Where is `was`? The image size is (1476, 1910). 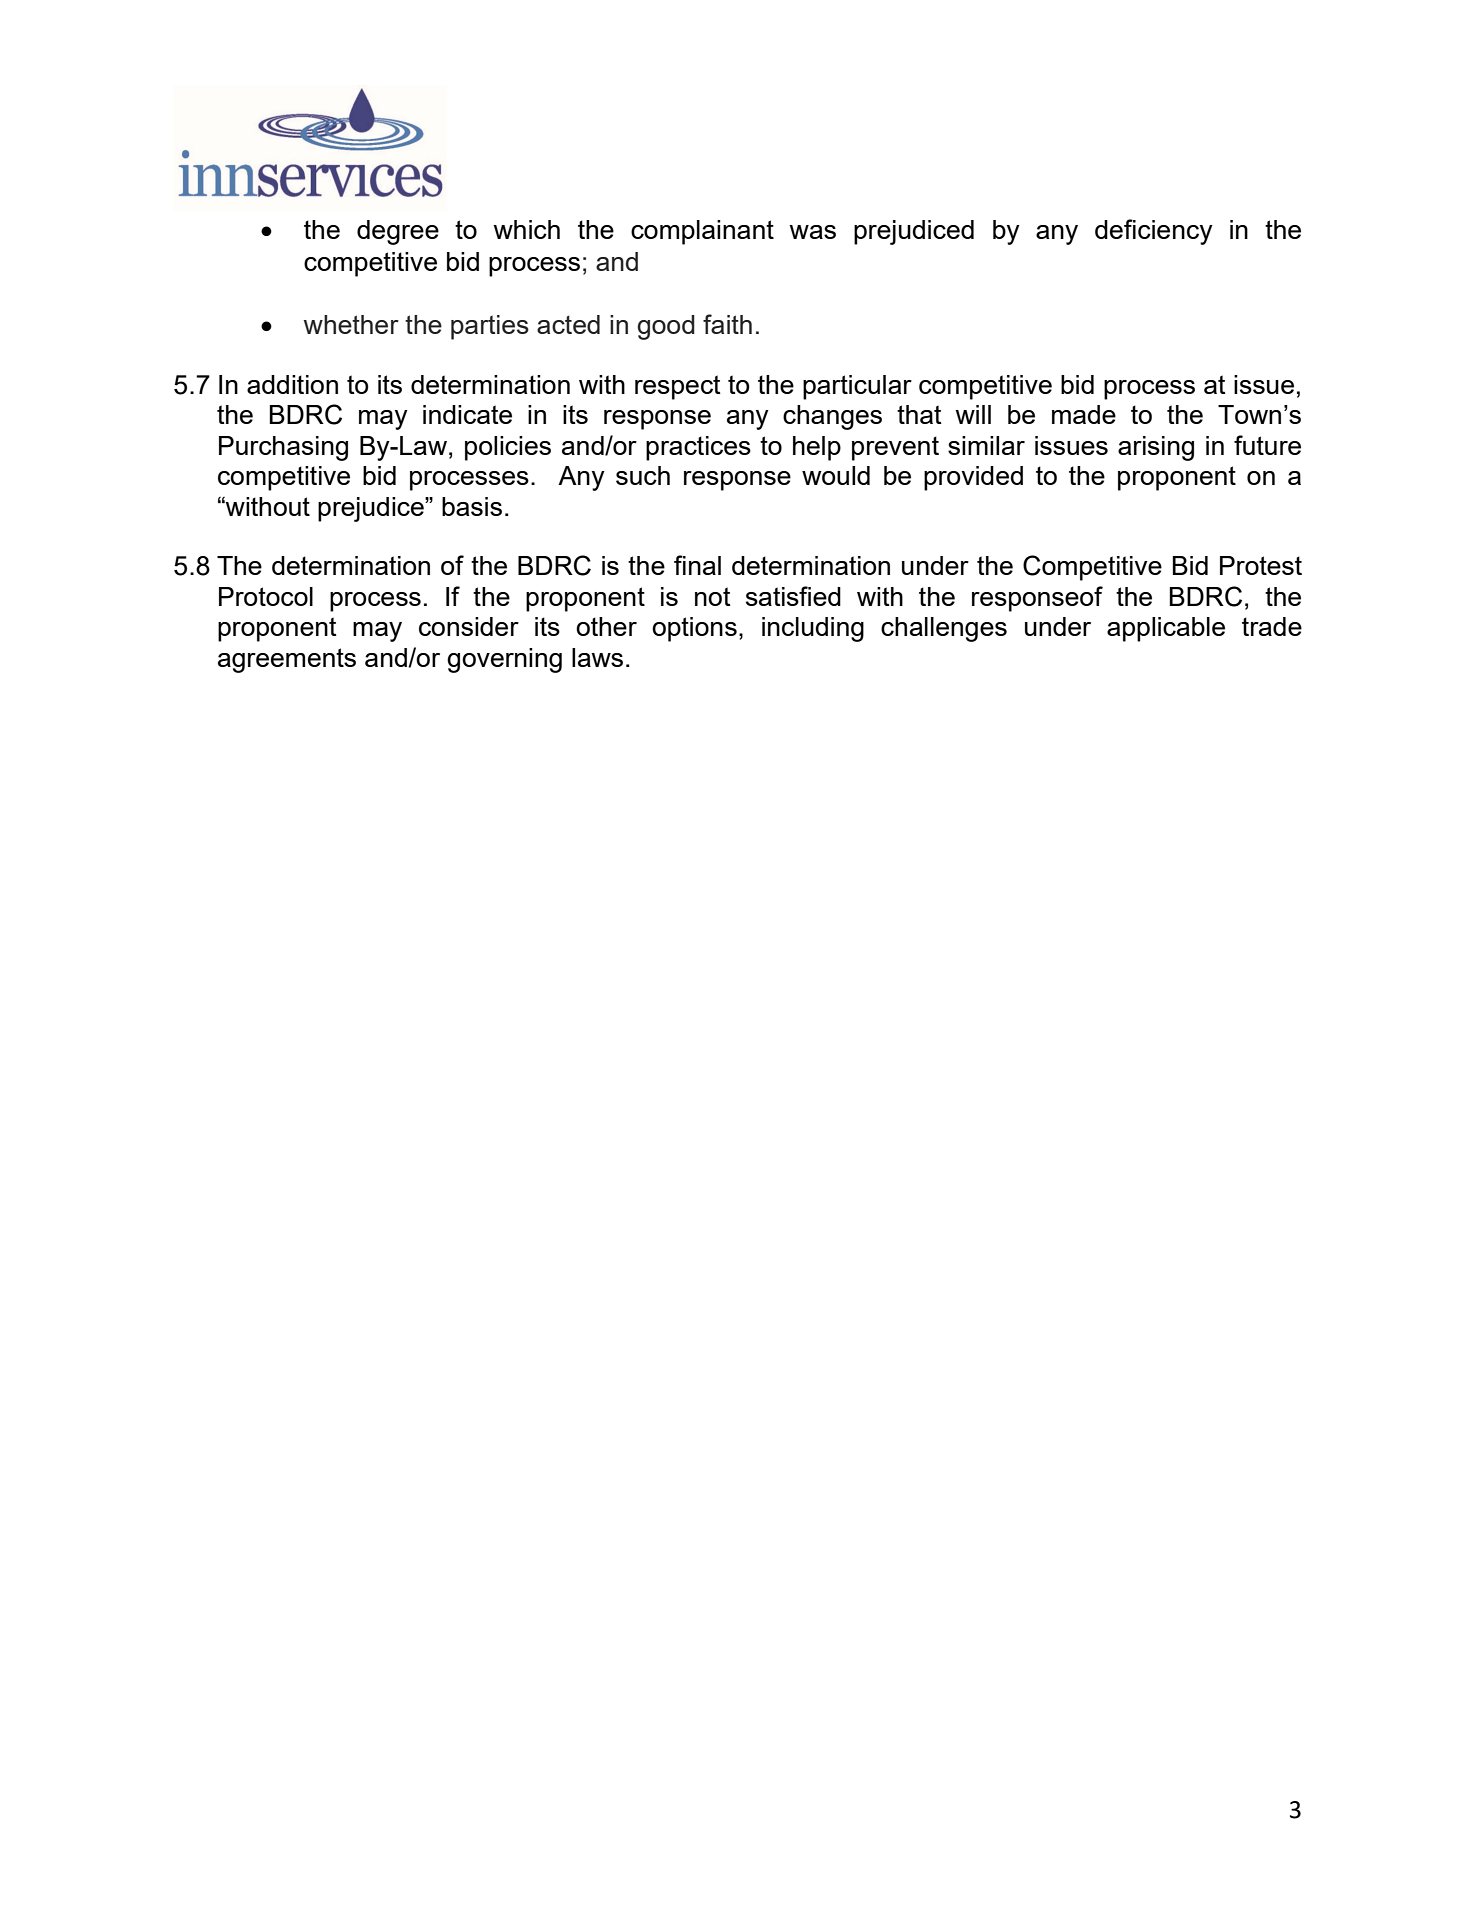 was is located at coordinates (812, 232).
